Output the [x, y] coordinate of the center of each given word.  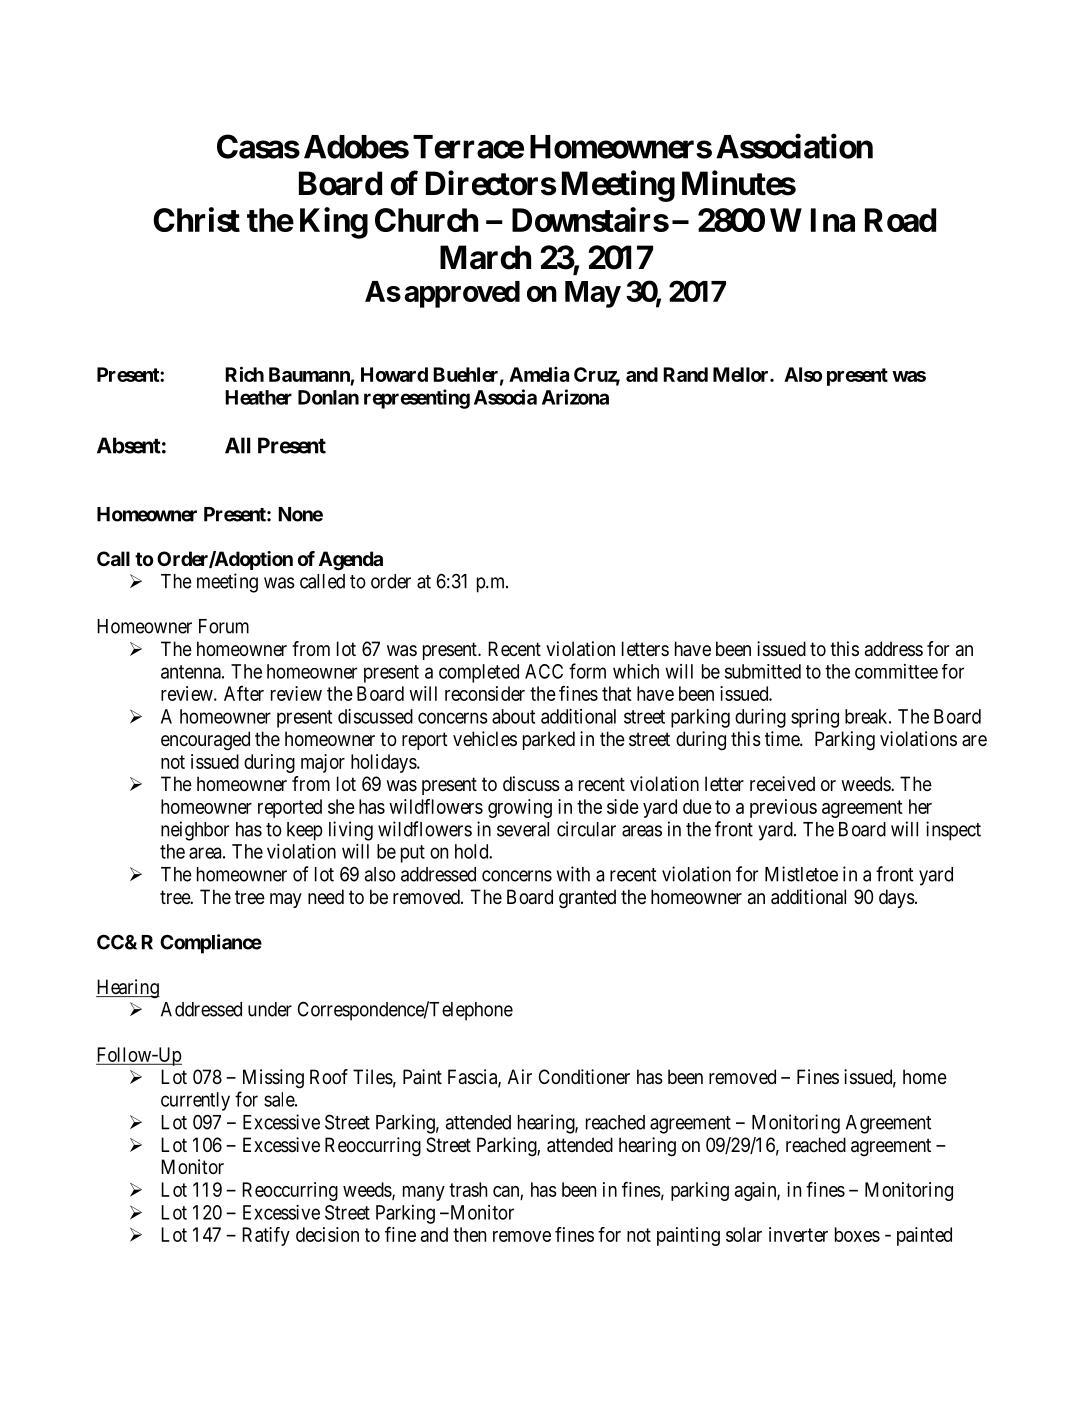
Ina [833, 220]
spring [815, 718]
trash [468, 1189]
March [485, 257]
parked [549, 740]
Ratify [266, 1236]
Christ [196, 219]
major [323, 763]
